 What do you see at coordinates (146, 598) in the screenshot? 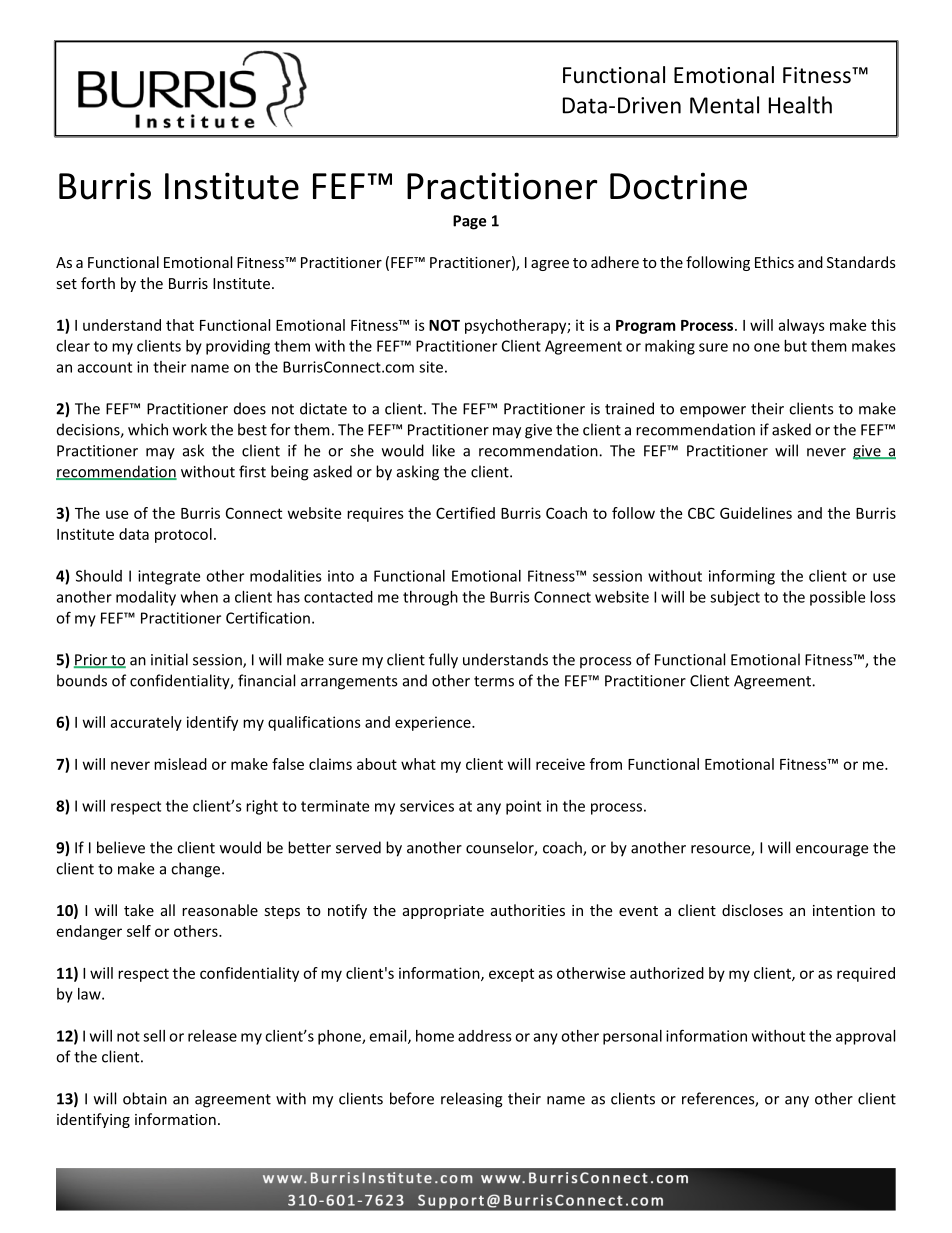
I see `modality` at bounding box center [146, 598].
